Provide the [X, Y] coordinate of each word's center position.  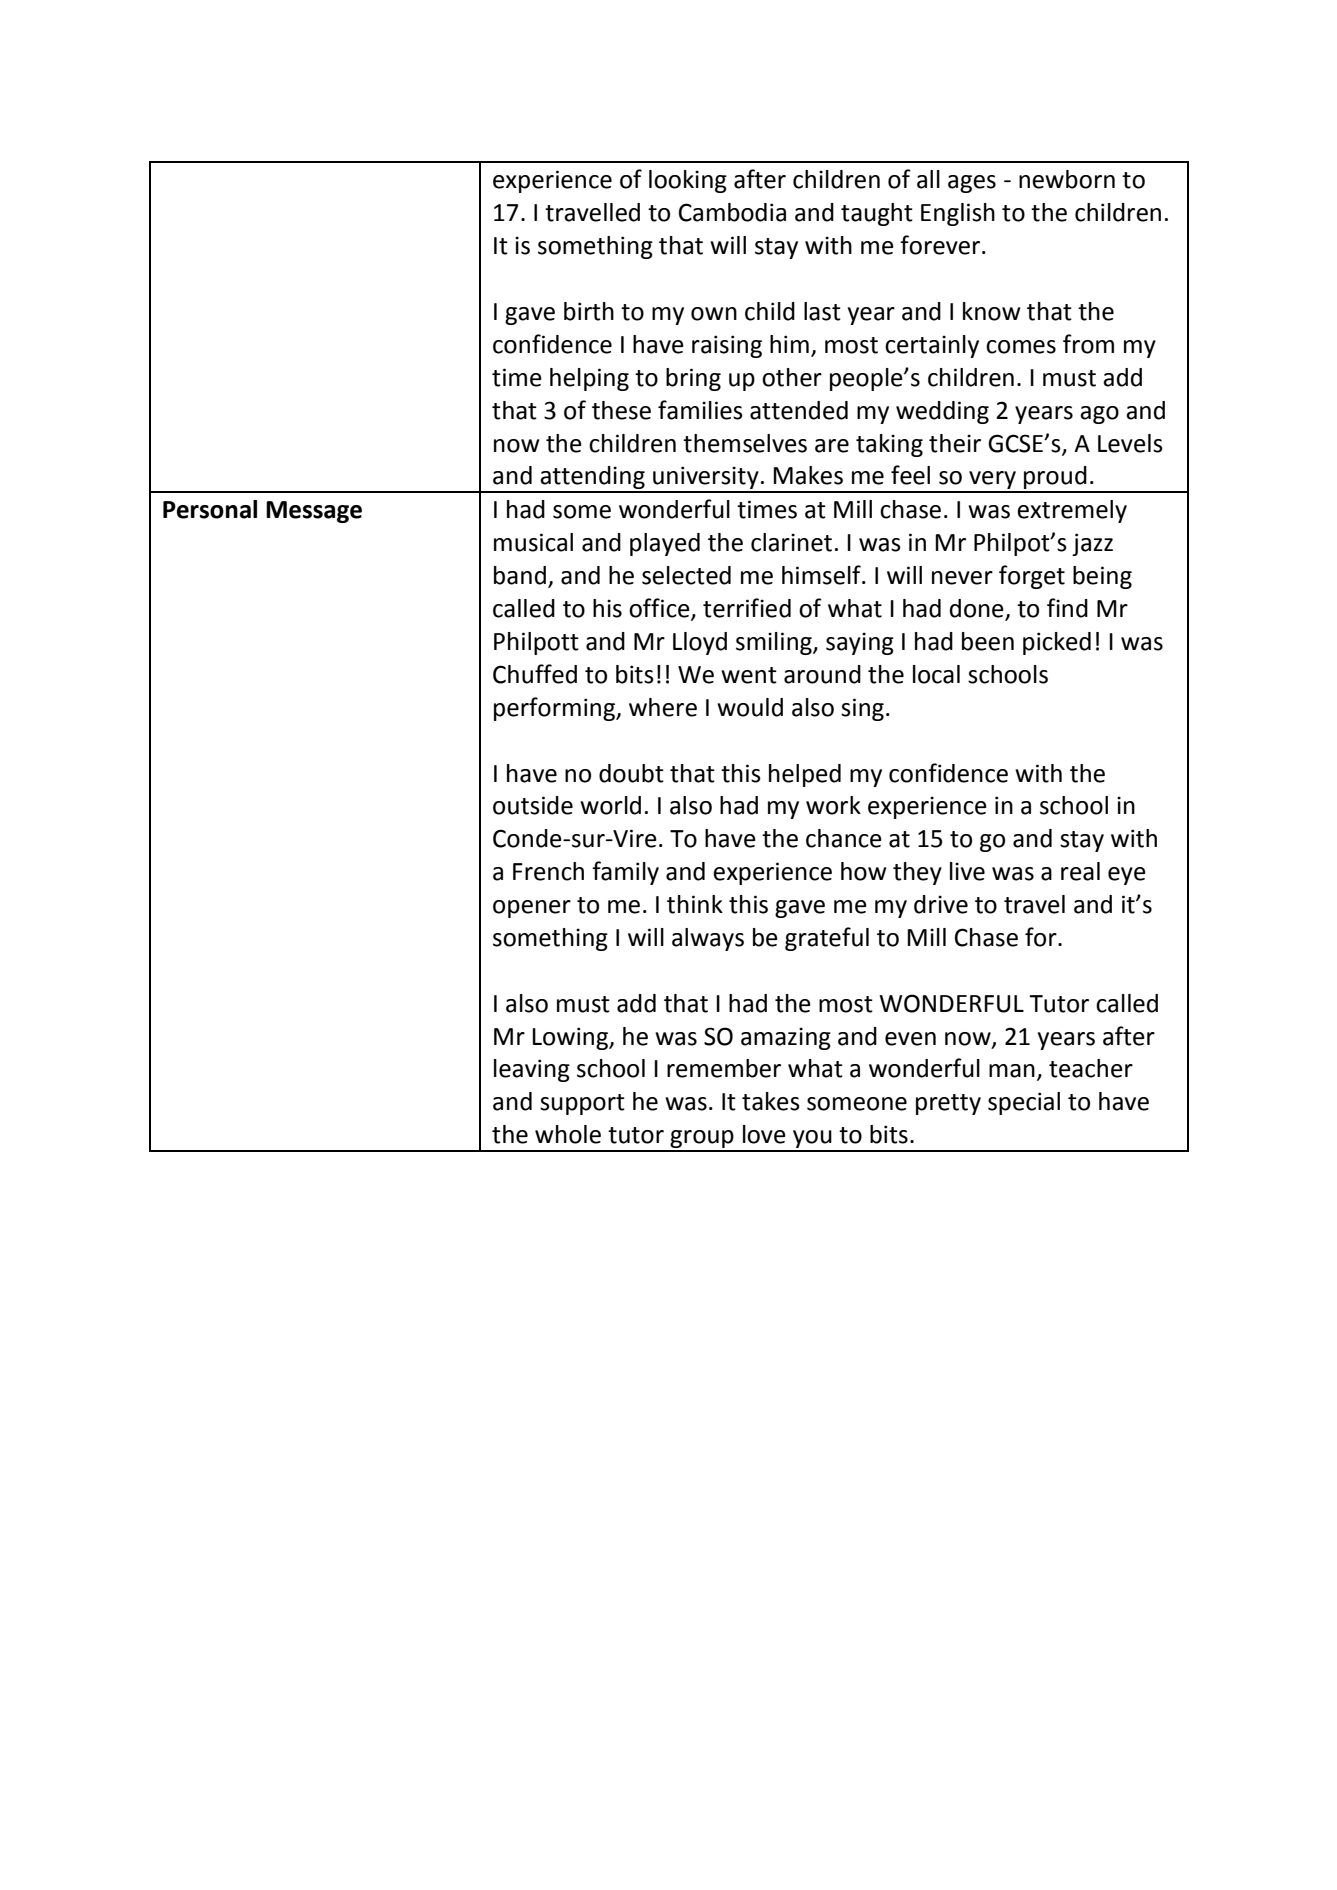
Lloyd [700, 643]
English [958, 214]
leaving [532, 1070]
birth [589, 311]
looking [688, 181]
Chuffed [535, 674]
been [988, 641]
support [582, 1104]
